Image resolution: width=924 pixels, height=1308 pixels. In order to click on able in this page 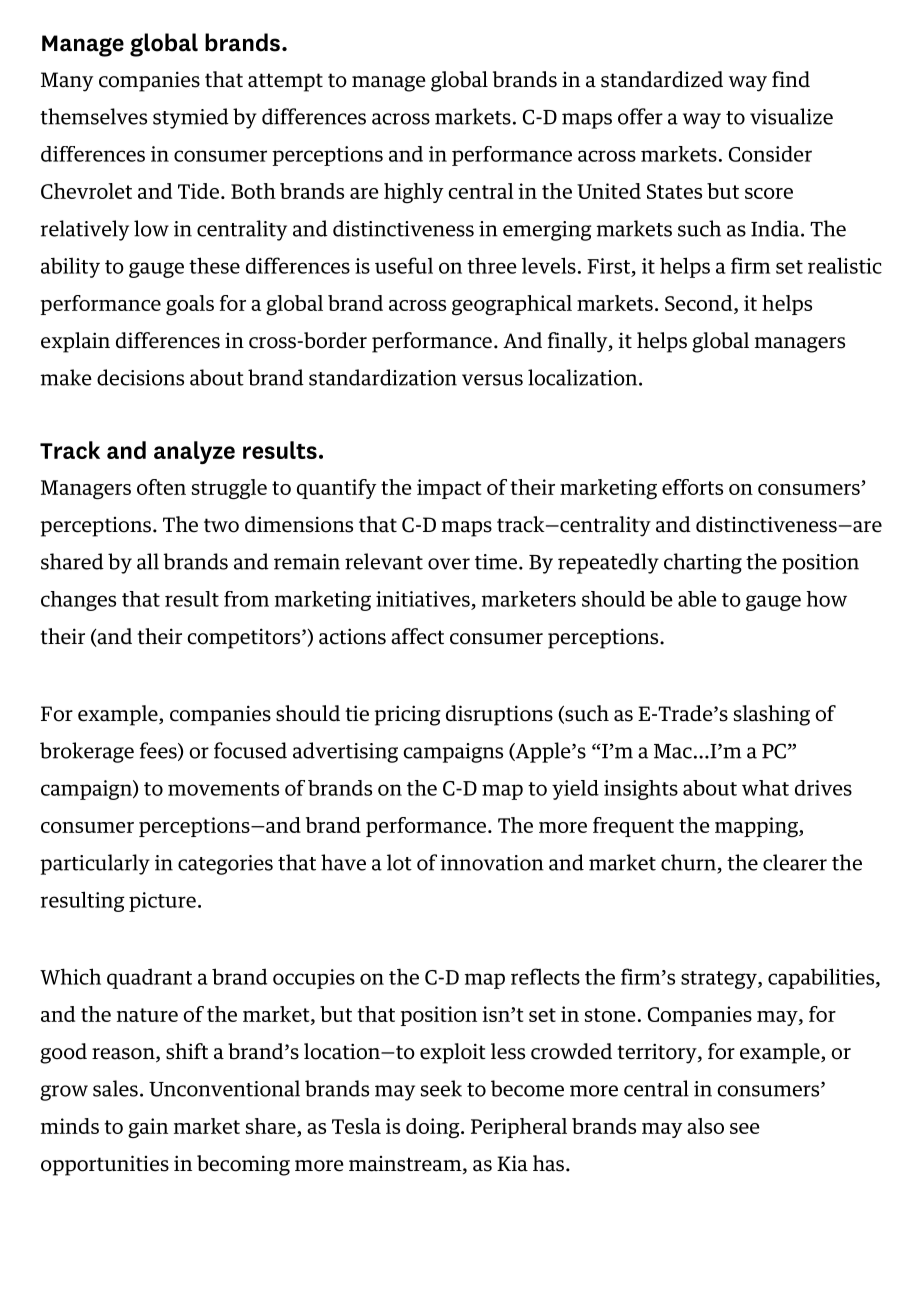, I will do `click(697, 599)`.
